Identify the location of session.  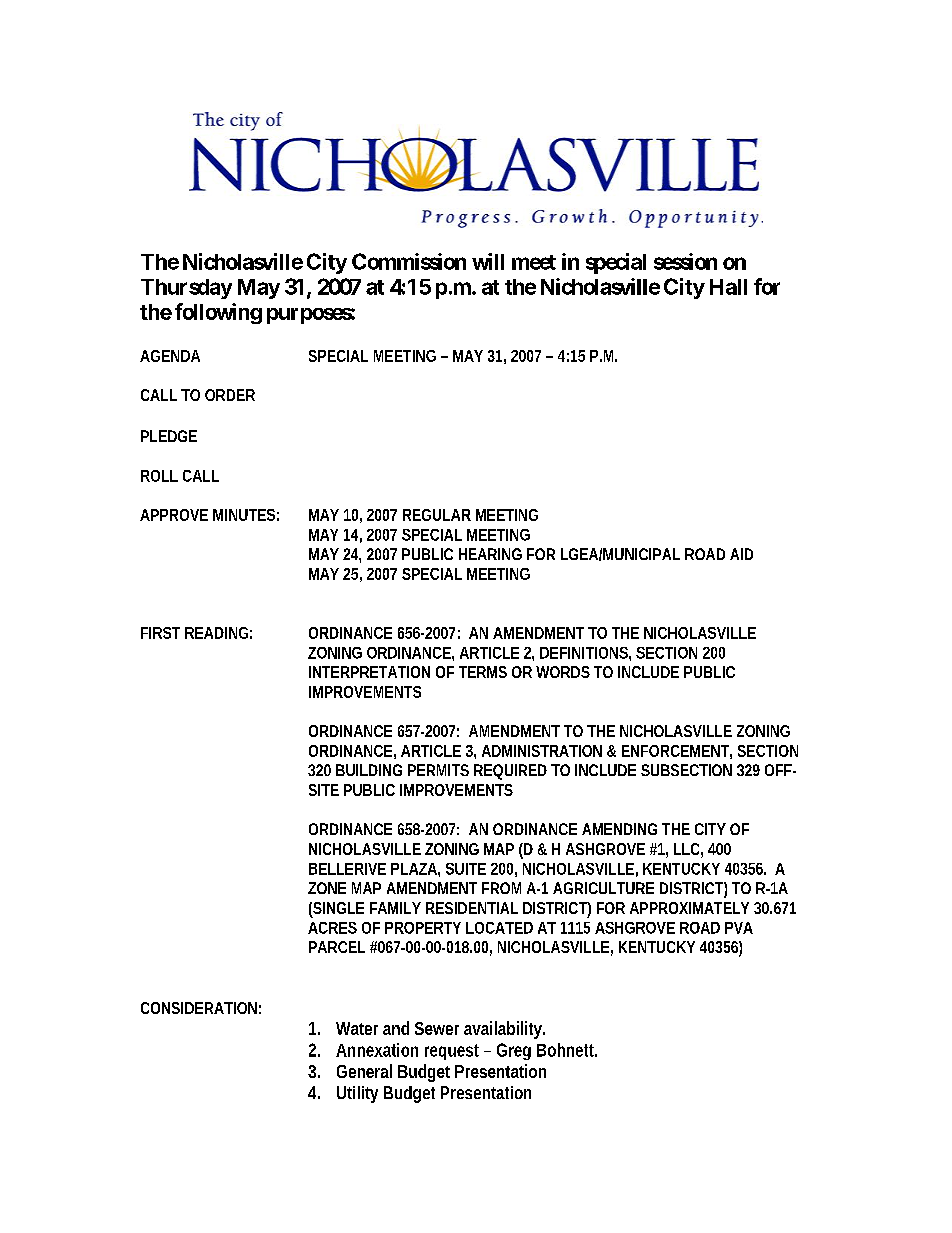
(685, 261).
